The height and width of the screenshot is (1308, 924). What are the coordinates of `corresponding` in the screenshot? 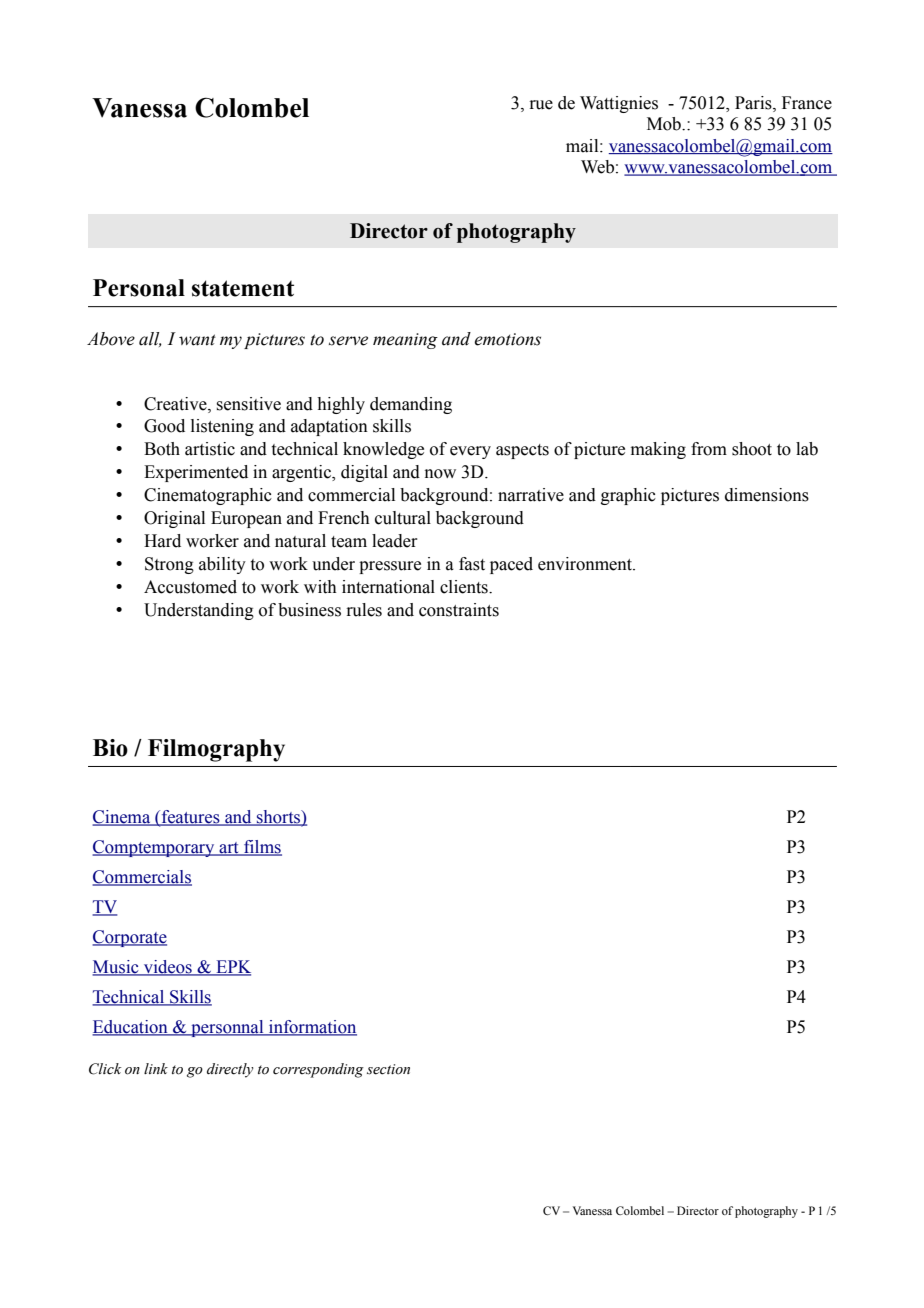 It's located at (318, 1070).
